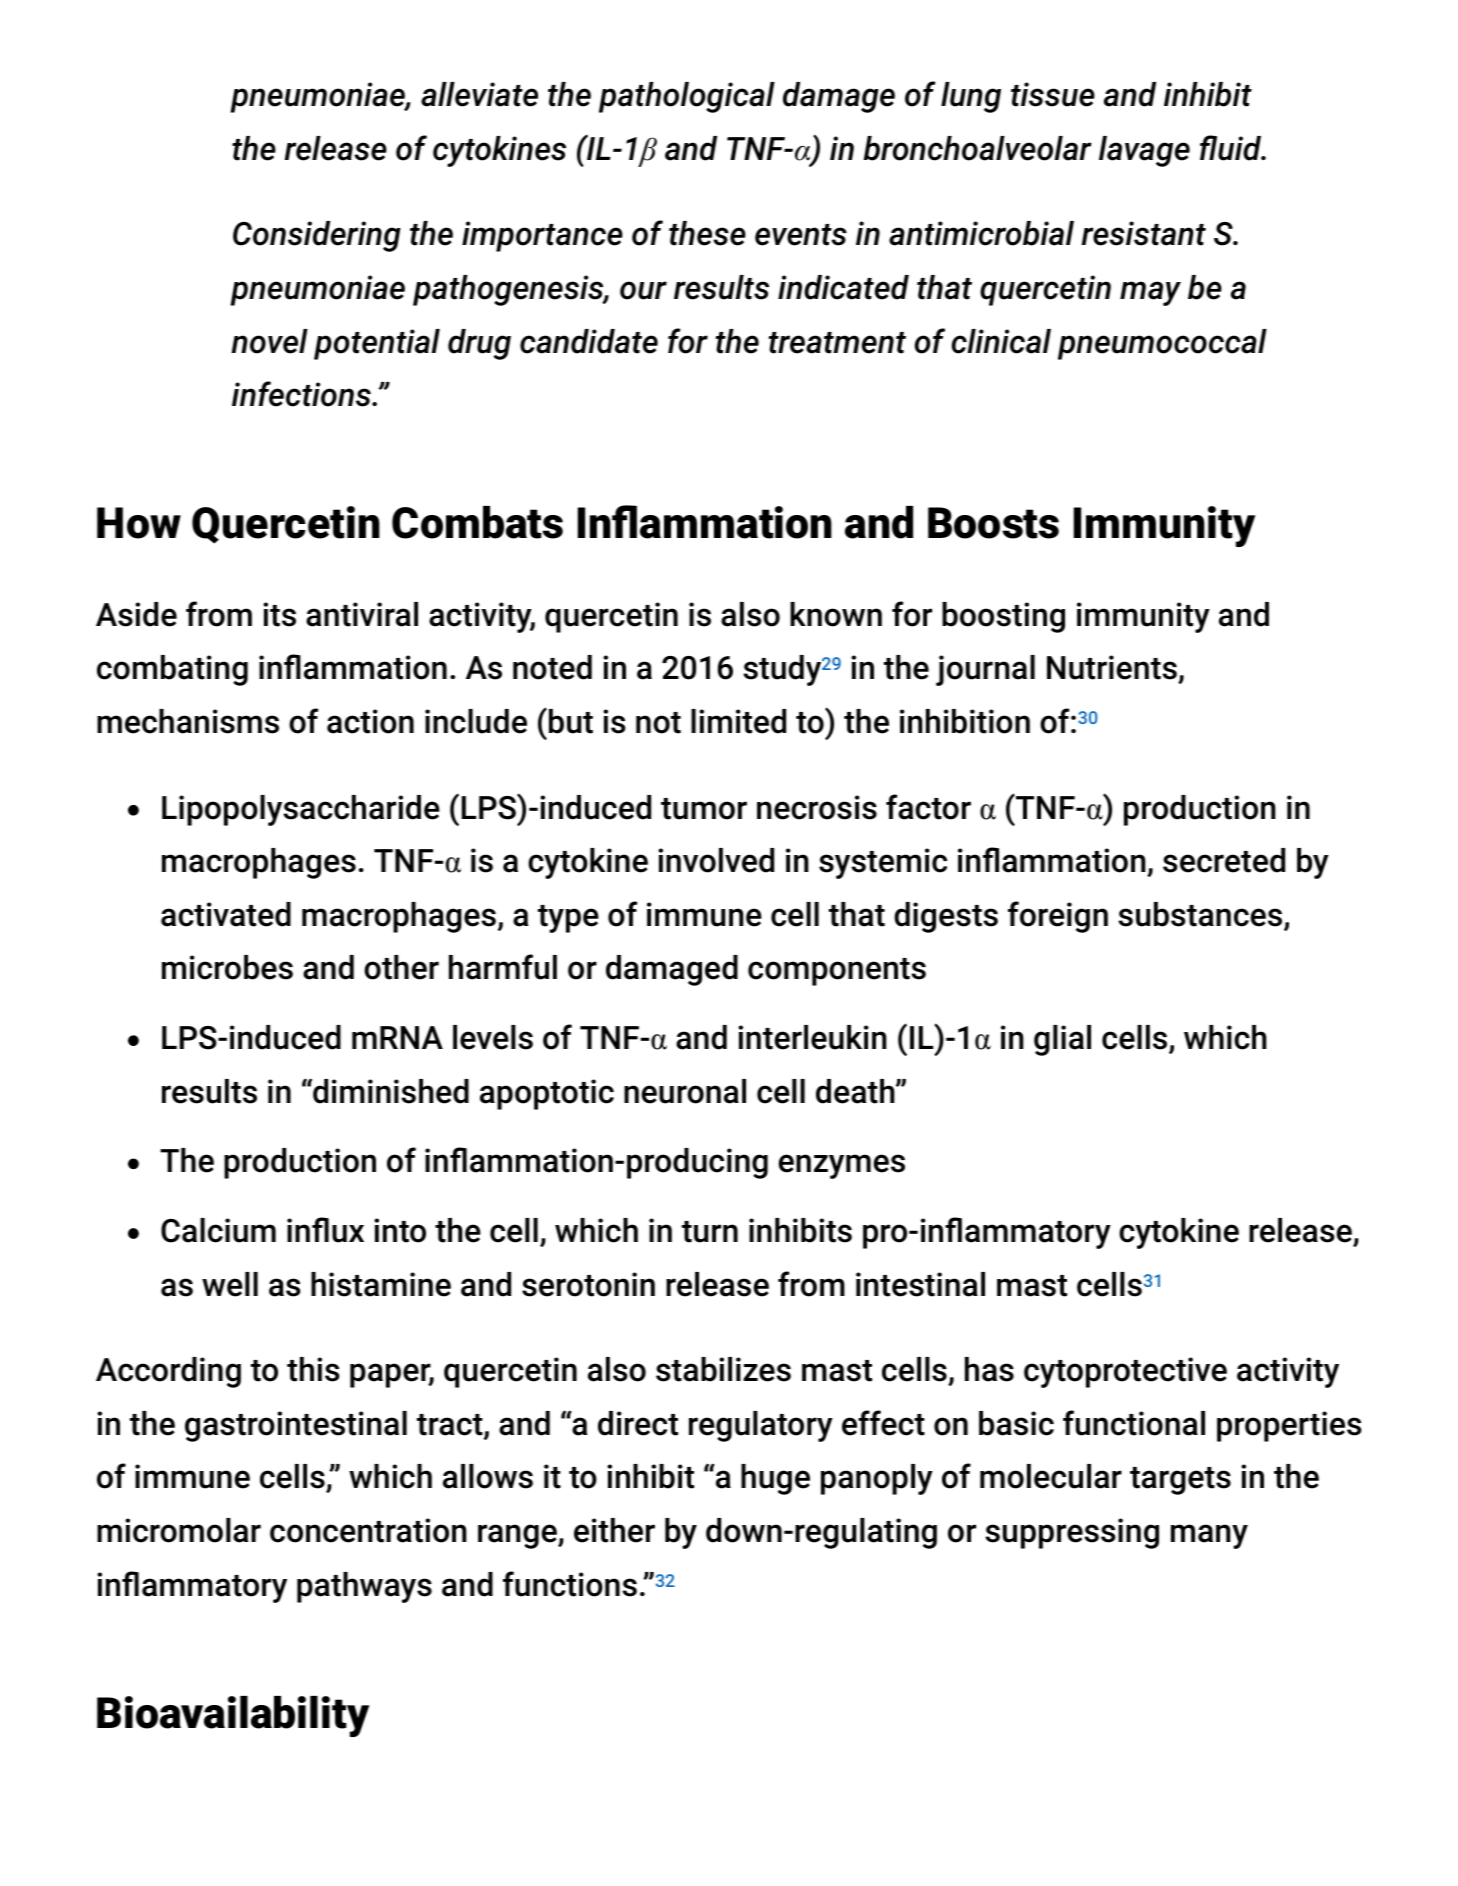 This page has height=1886, width=1458. I want to click on Considering, so click(317, 236).
